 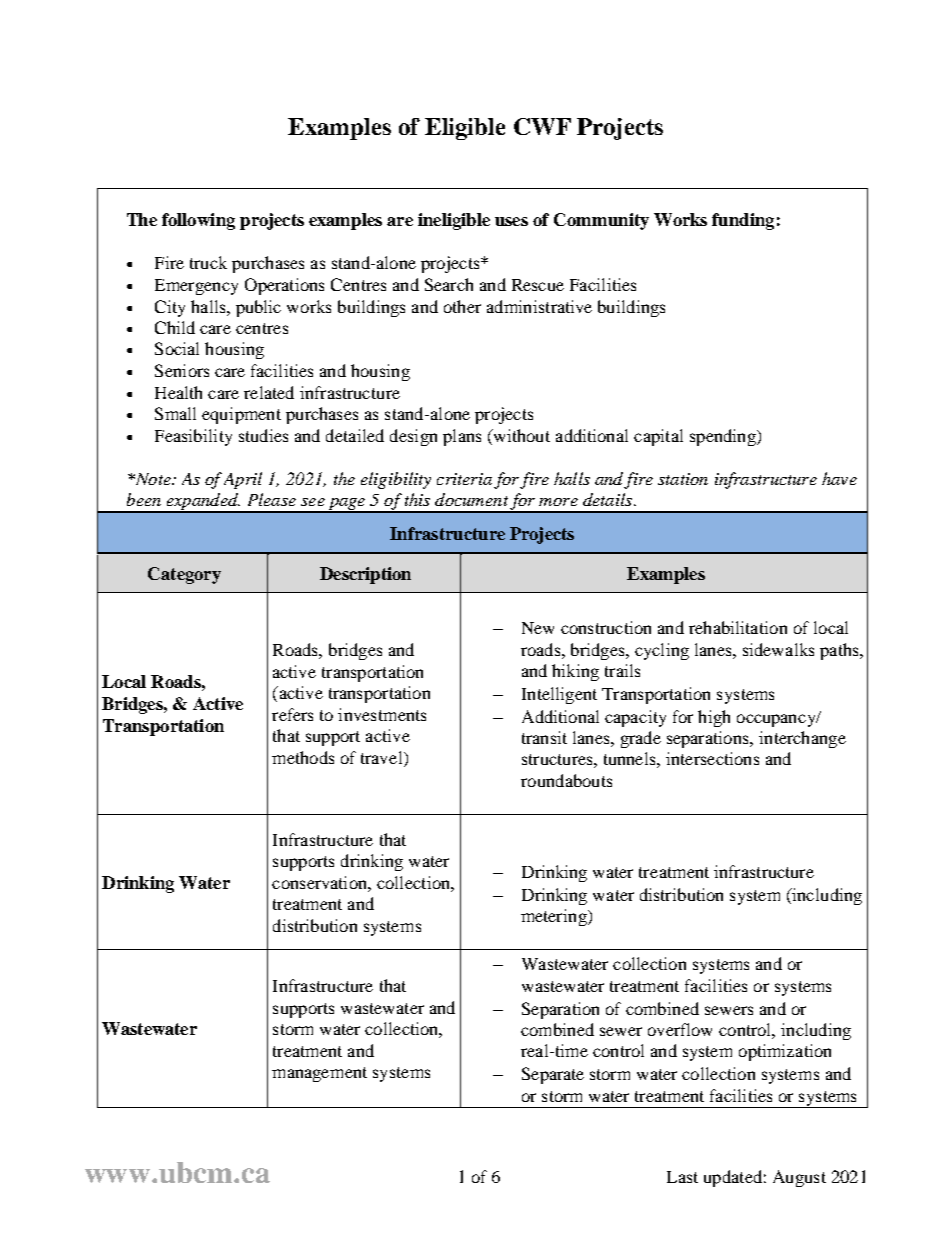 What do you see at coordinates (520, 435) in the document?
I see `without` at bounding box center [520, 435].
